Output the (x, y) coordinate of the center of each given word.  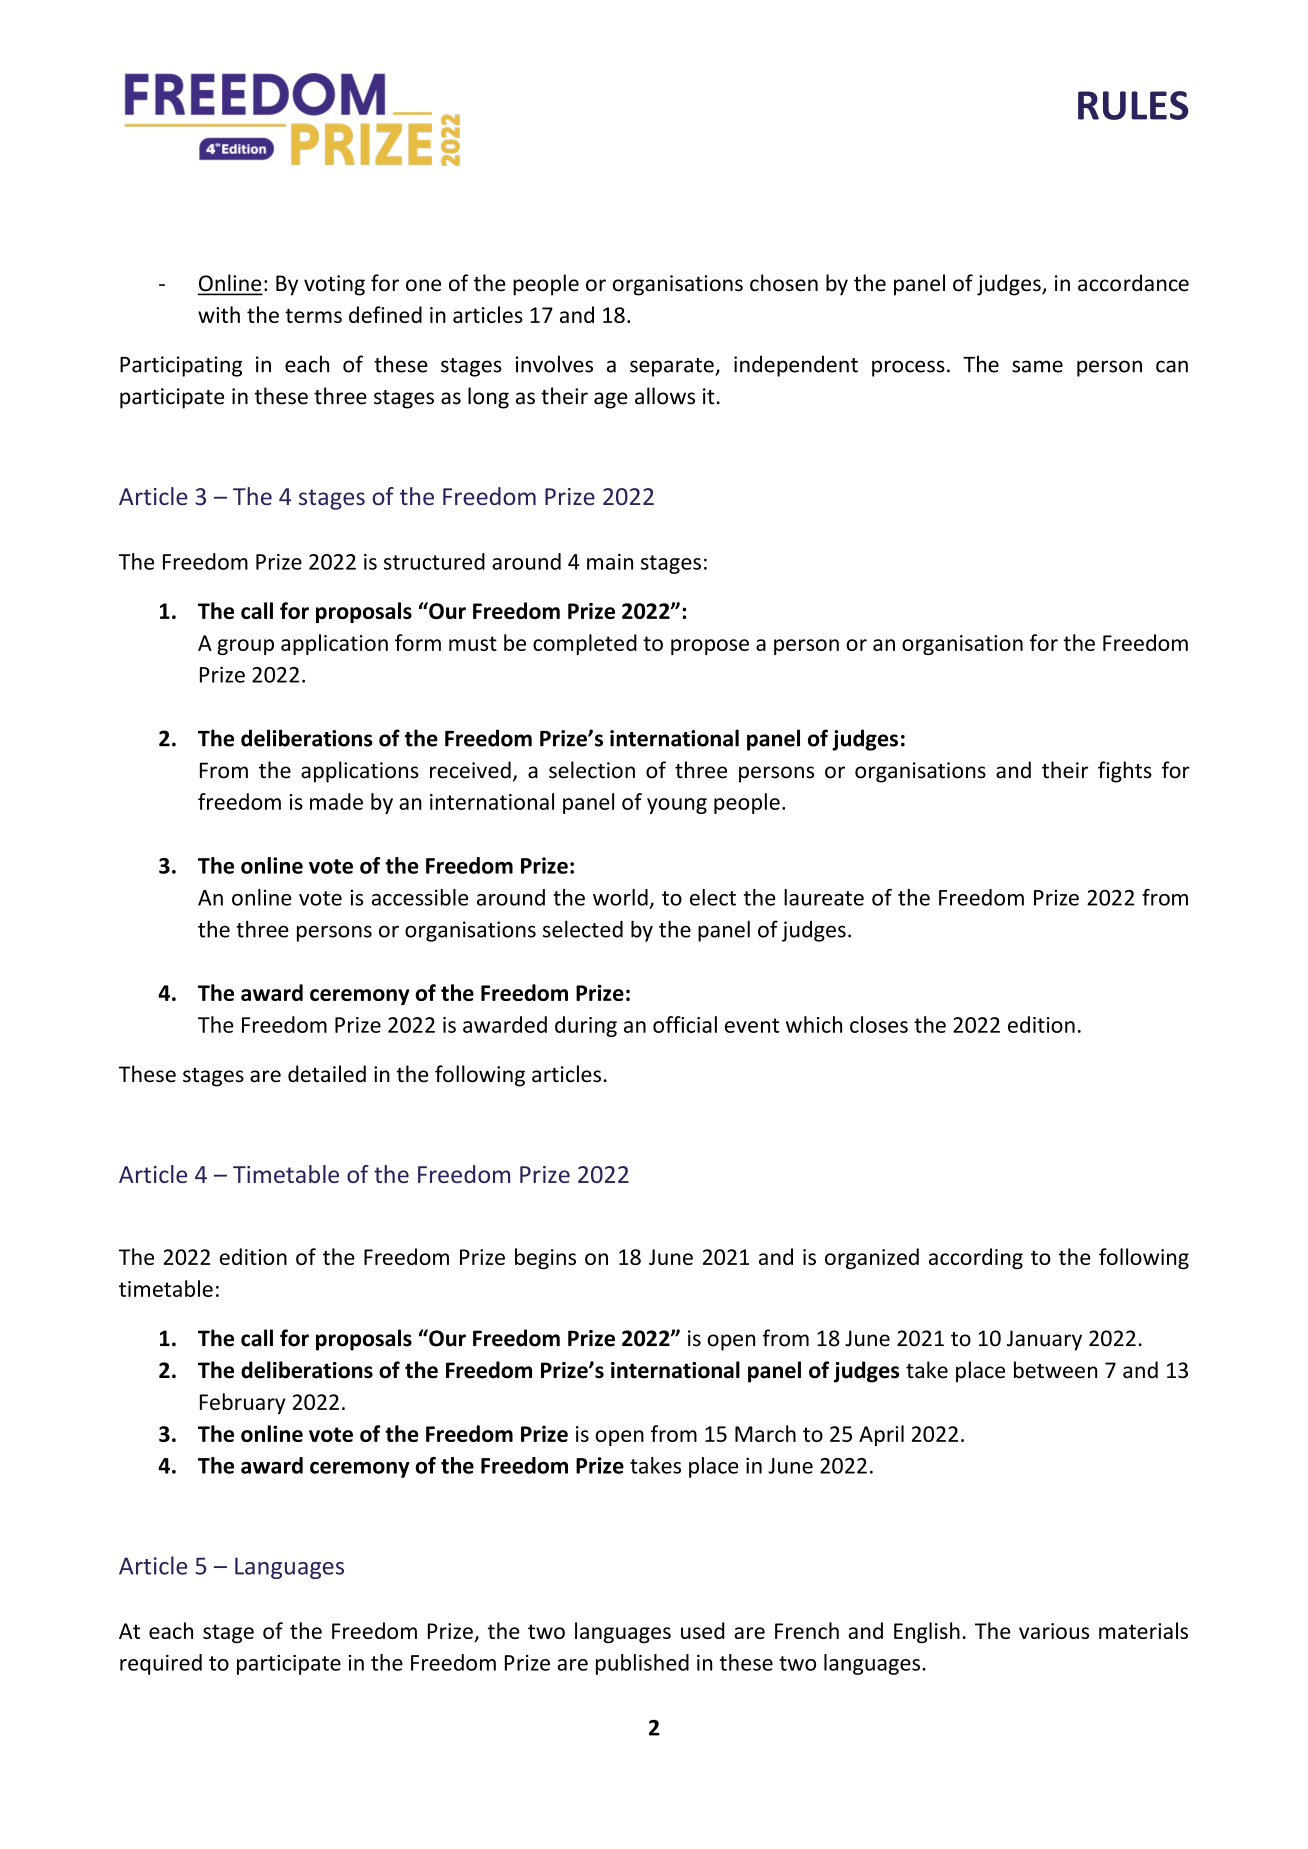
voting (334, 285)
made (336, 801)
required (161, 1664)
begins (545, 1258)
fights (1125, 772)
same (1037, 366)
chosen (784, 283)
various (1054, 1631)
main (610, 562)
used (703, 1630)
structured (434, 561)
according (976, 1258)
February (243, 1403)
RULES (1133, 105)
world (620, 897)
